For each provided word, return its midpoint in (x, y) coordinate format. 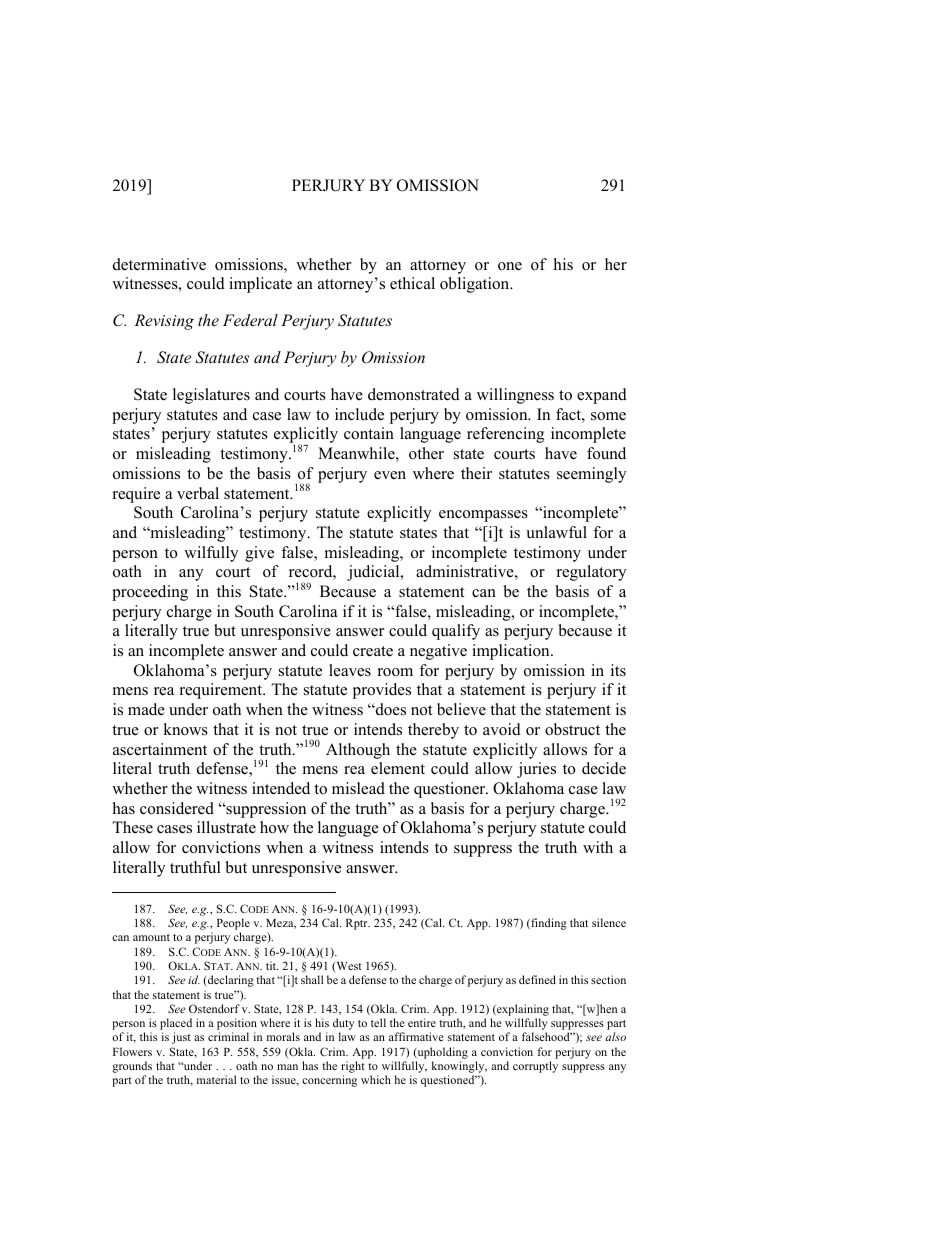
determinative (159, 264)
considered (177, 808)
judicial (374, 573)
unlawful (556, 532)
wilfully (211, 554)
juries (536, 770)
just (181, 1038)
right (353, 1067)
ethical (412, 283)
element (398, 768)
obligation (476, 285)
